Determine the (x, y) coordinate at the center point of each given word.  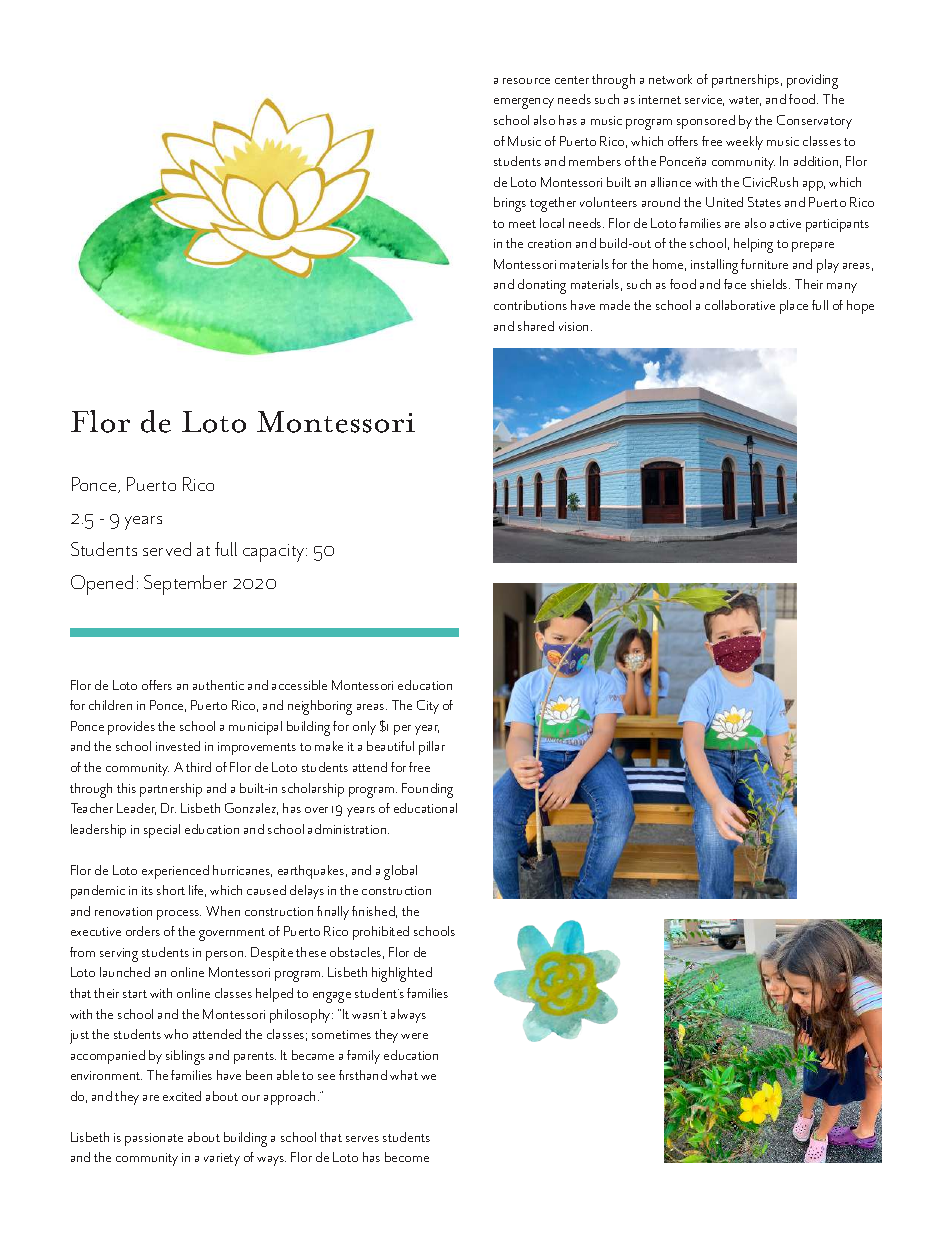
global (400, 872)
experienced (175, 872)
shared (536, 326)
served (167, 549)
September (185, 585)
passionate (154, 1139)
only (364, 728)
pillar (432, 748)
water (745, 101)
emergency (524, 103)
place (794, 307)
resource (526, 81)
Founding (427, 790)
